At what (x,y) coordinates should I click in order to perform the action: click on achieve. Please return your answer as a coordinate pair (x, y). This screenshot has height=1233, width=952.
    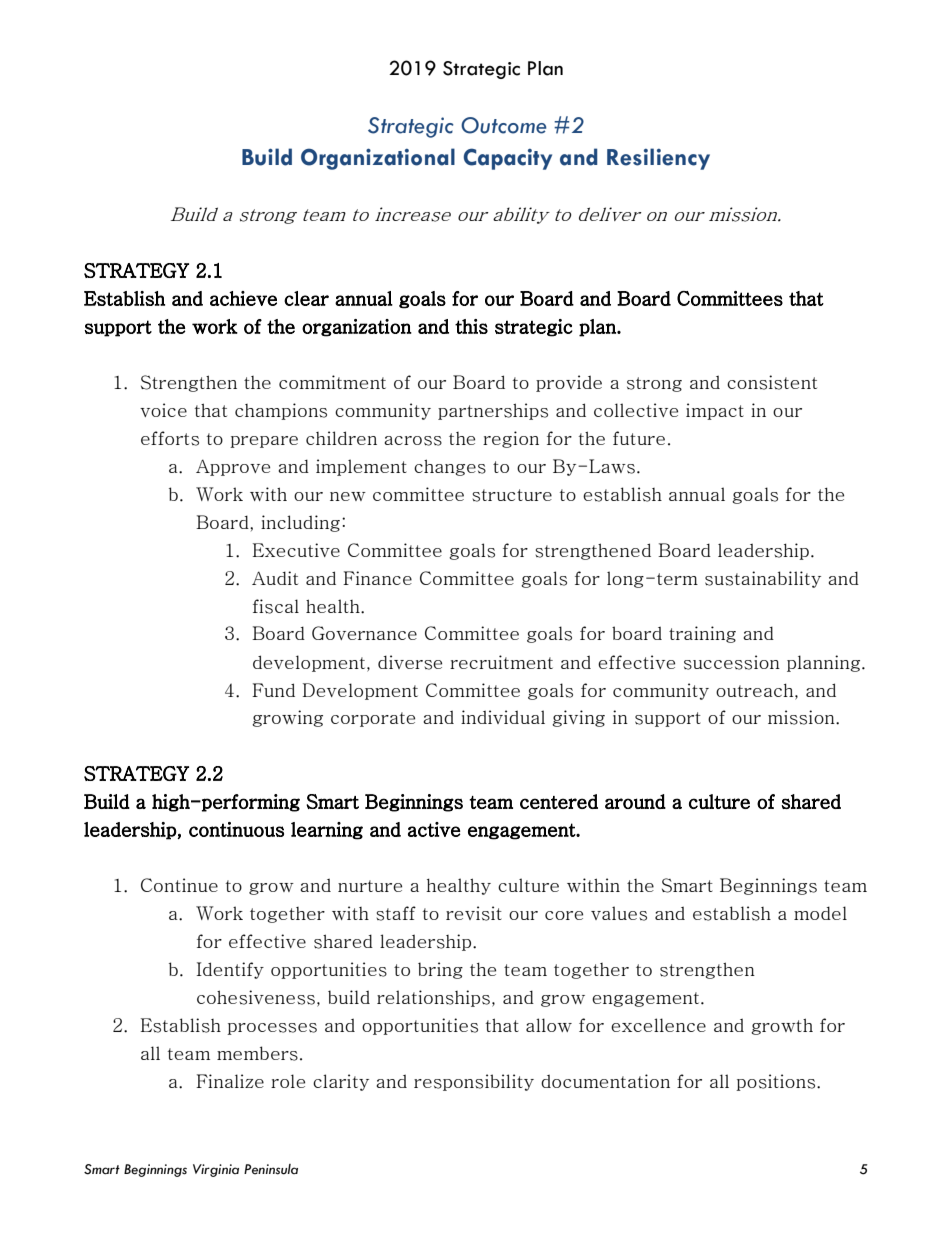
    Looking at the image, I should click on (243, 298).
